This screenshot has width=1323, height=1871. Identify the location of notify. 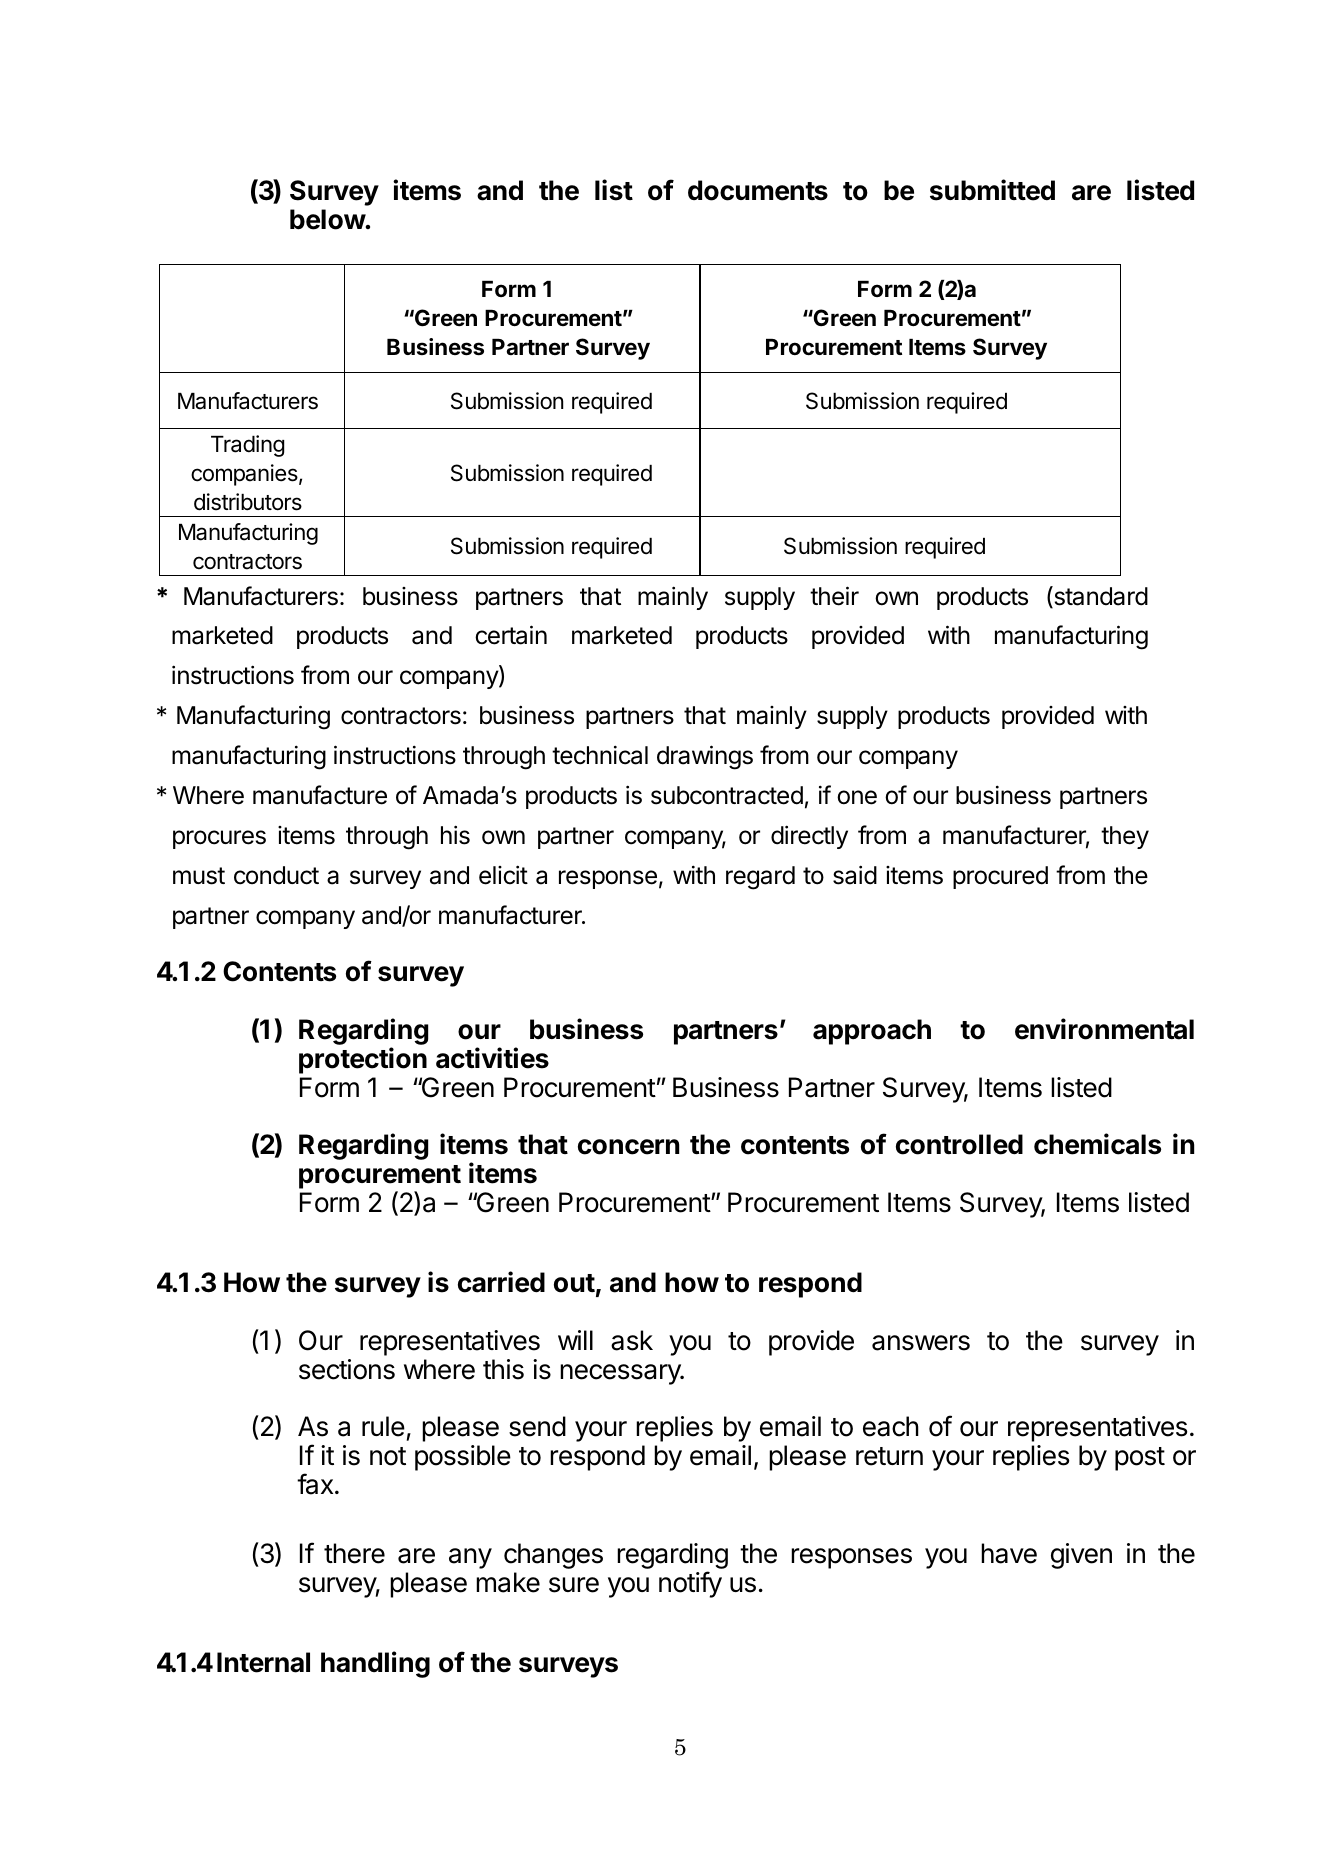
(690, 1584).
